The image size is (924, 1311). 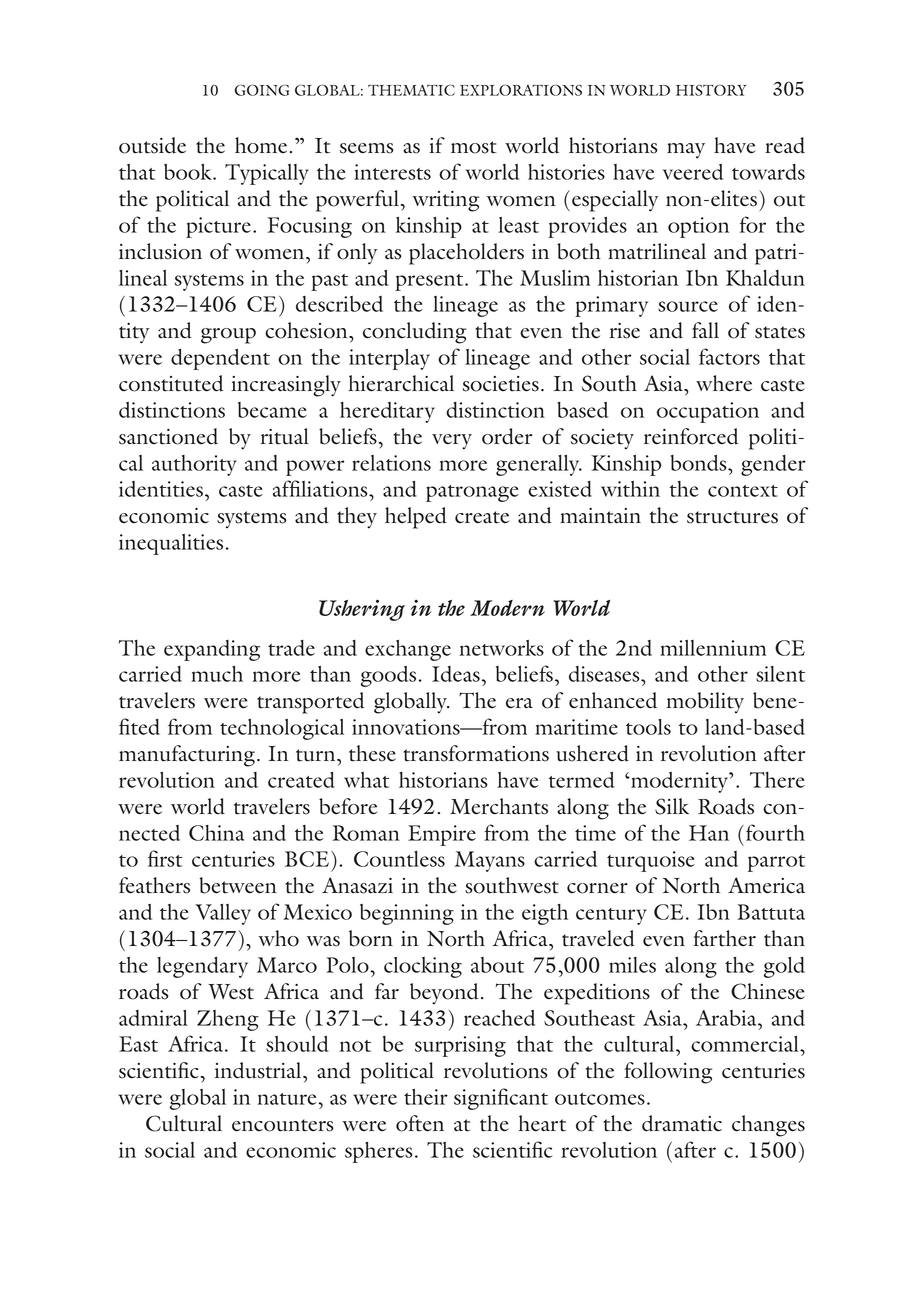 I want to click on Merchants, so click(x=499, y=806).
